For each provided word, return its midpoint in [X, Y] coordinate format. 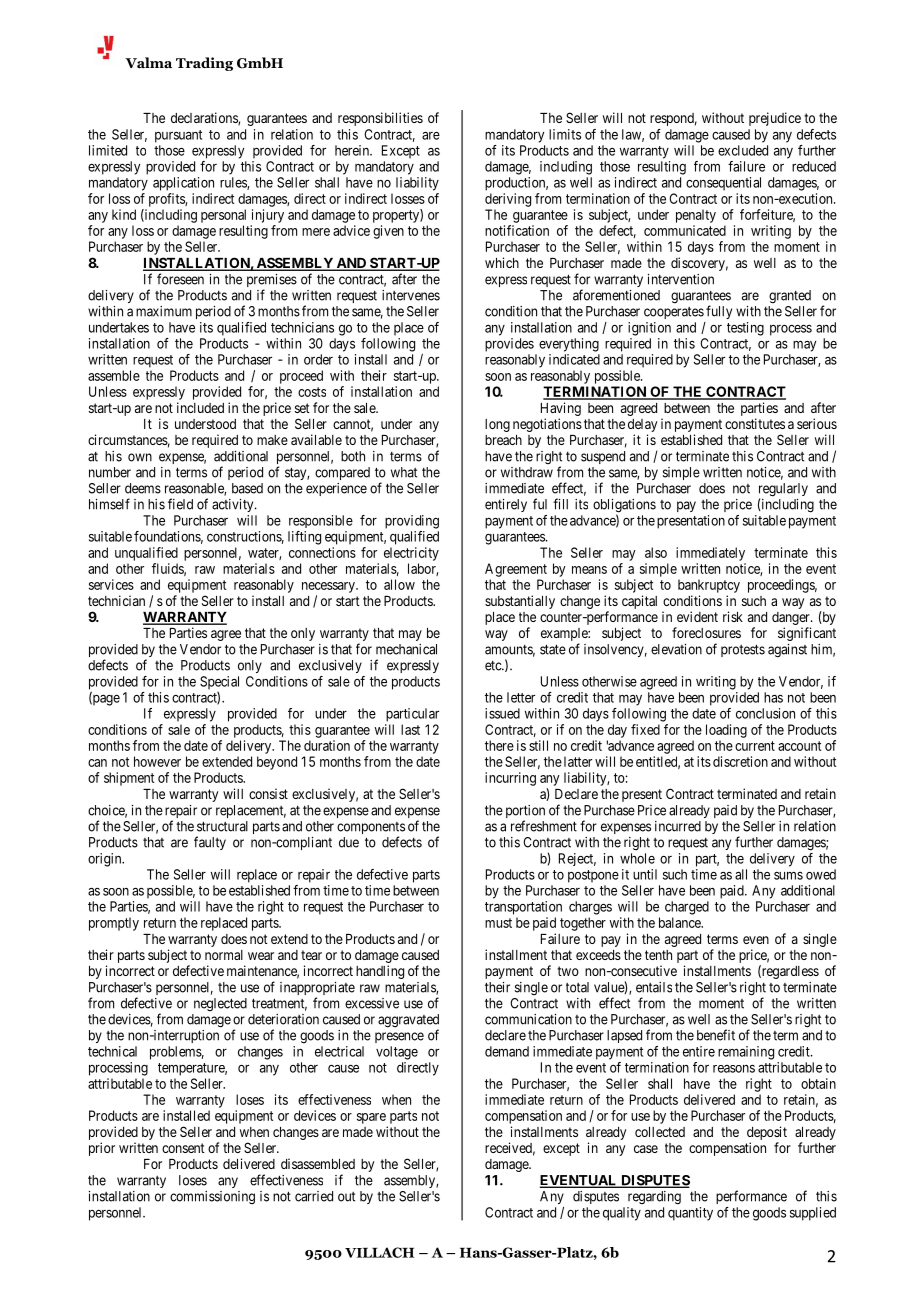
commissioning [212, 1197]
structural [222, 826]
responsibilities [380, 119]
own [140, 457]
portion [525, 813]
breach [503, 440]
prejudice [775, 119]
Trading [204, 64]
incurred [678, 826]
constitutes [755, 423]
